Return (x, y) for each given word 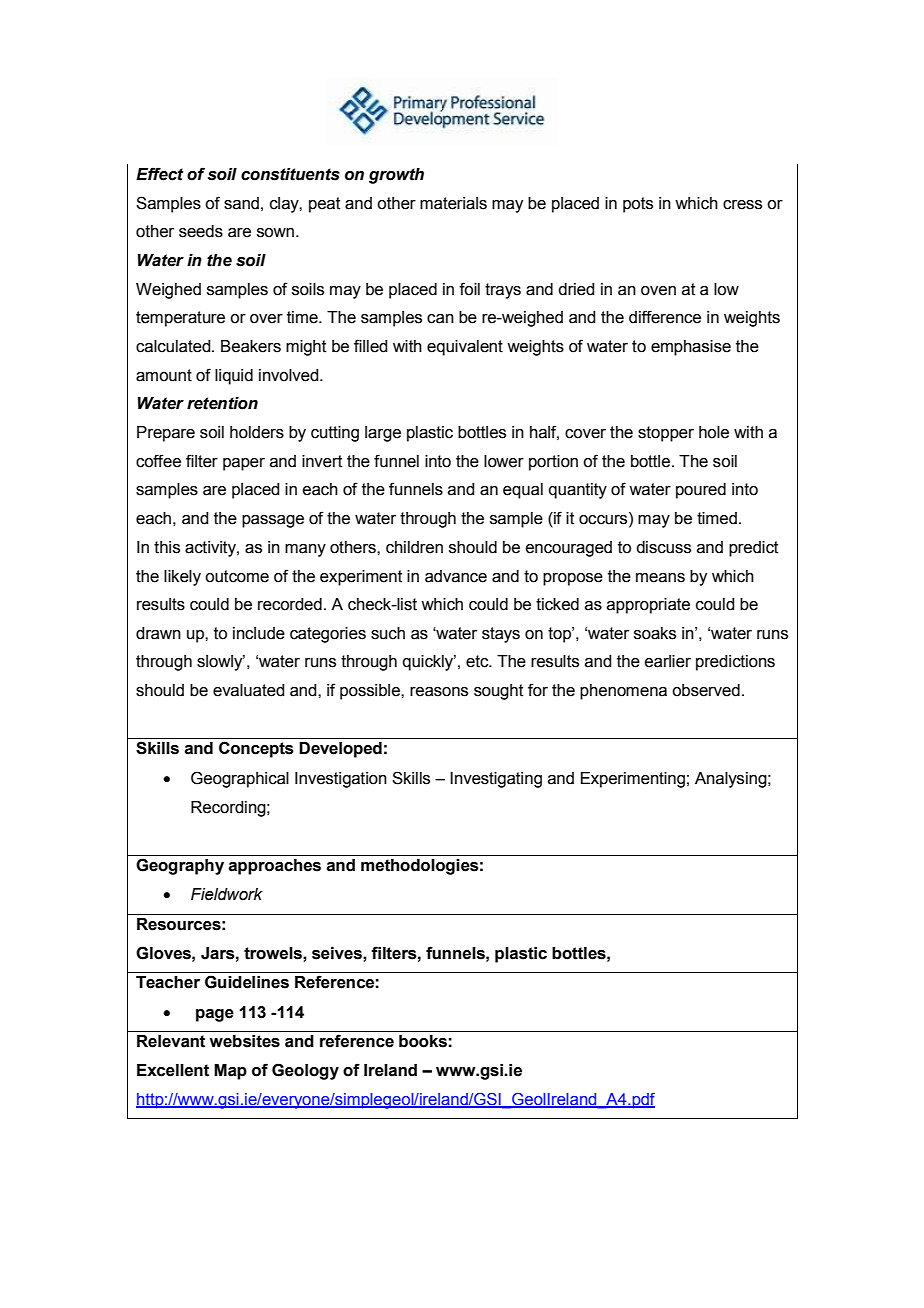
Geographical (240, 779)
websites (244, 1041)
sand (241, 203)
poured (701, 491)
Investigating (496, 780)
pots (638, 205)
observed (706, 690)
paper (244, 464)
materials (453, 203)
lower (504, 461)
